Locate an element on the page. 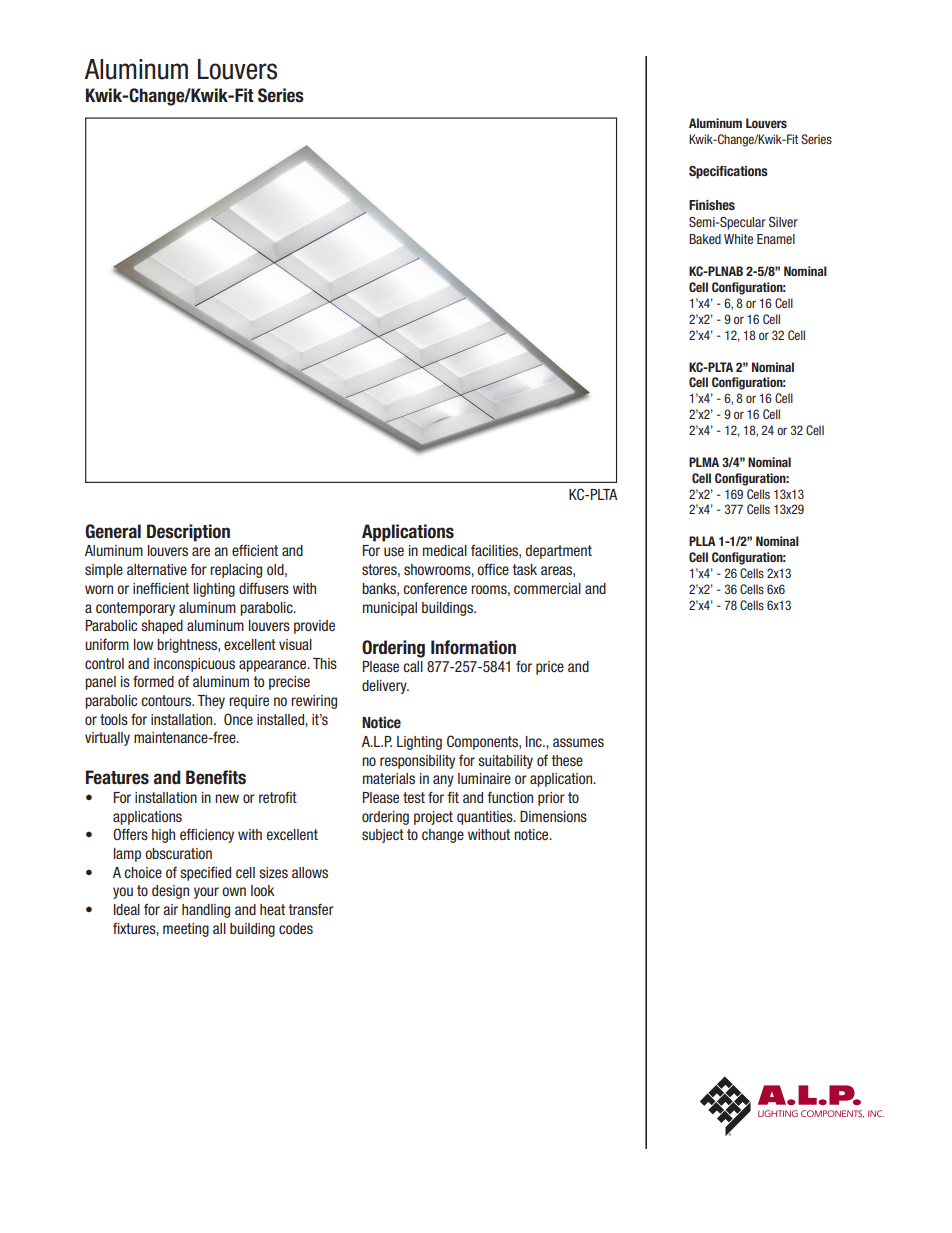  alternative is located at coordinates (157, 569).
